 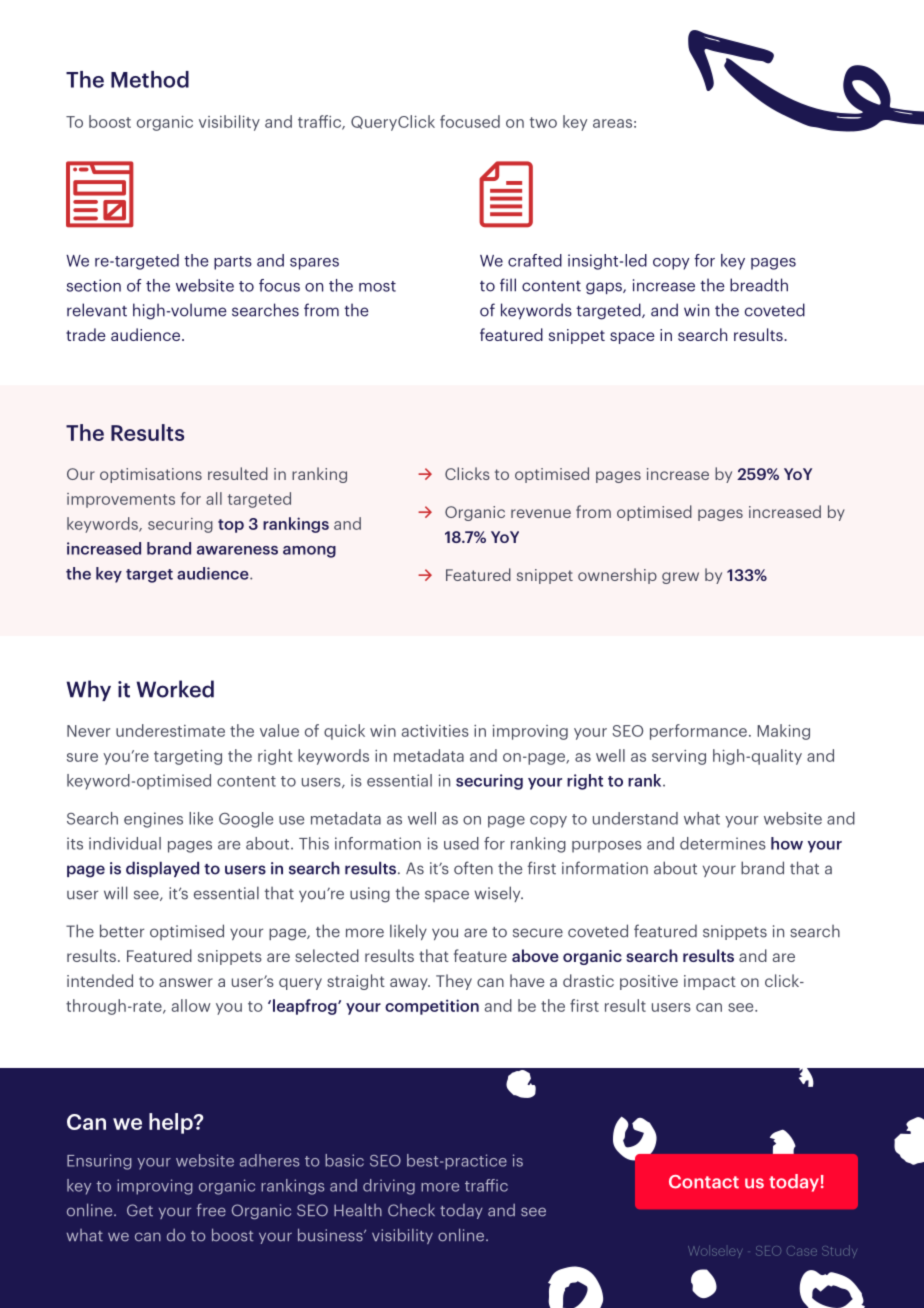 I want to click on Worked, so click(x=175, y=689).
